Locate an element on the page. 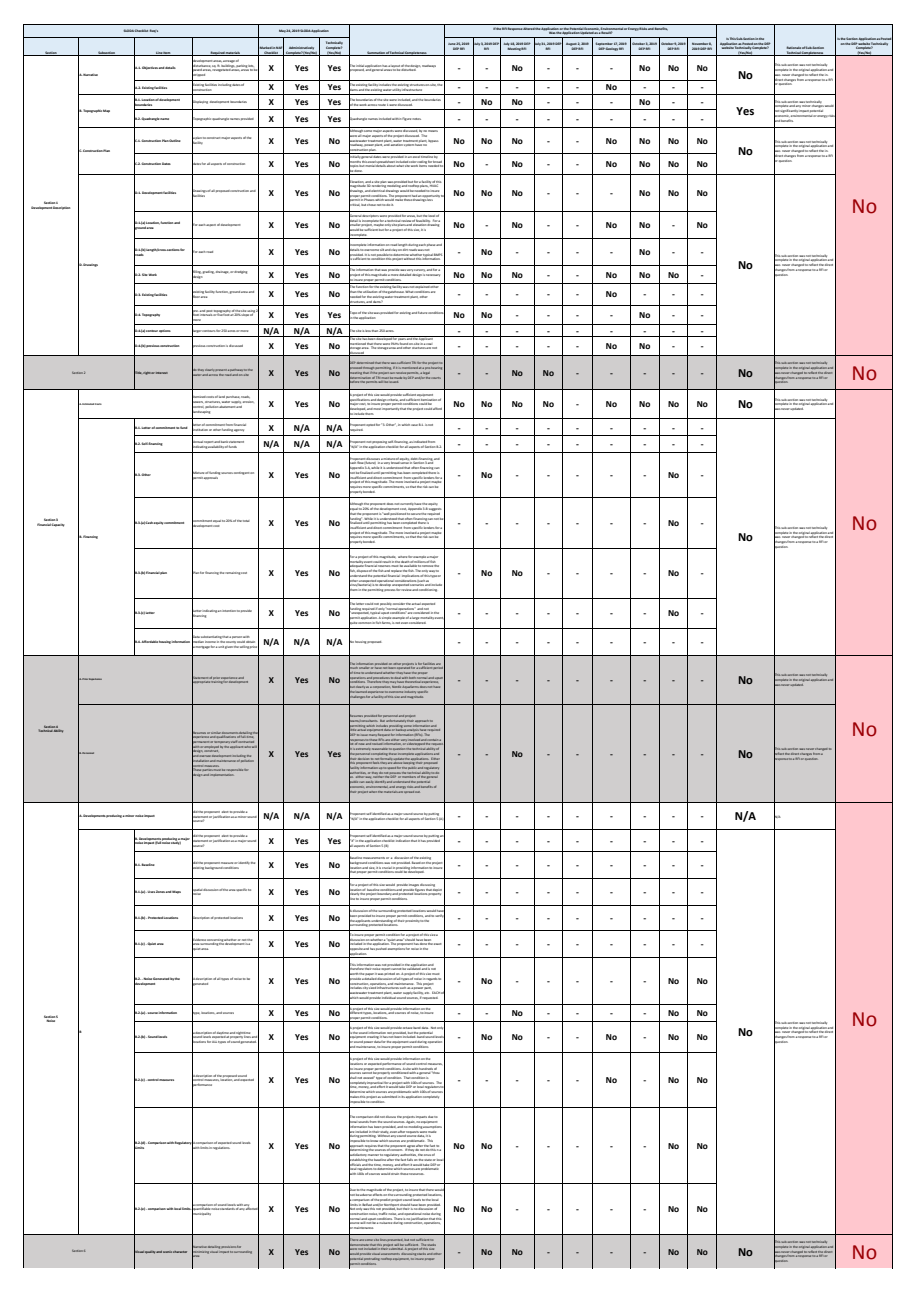 The image size is (921, 1316). Zones is located at coordinates (161, 891).
